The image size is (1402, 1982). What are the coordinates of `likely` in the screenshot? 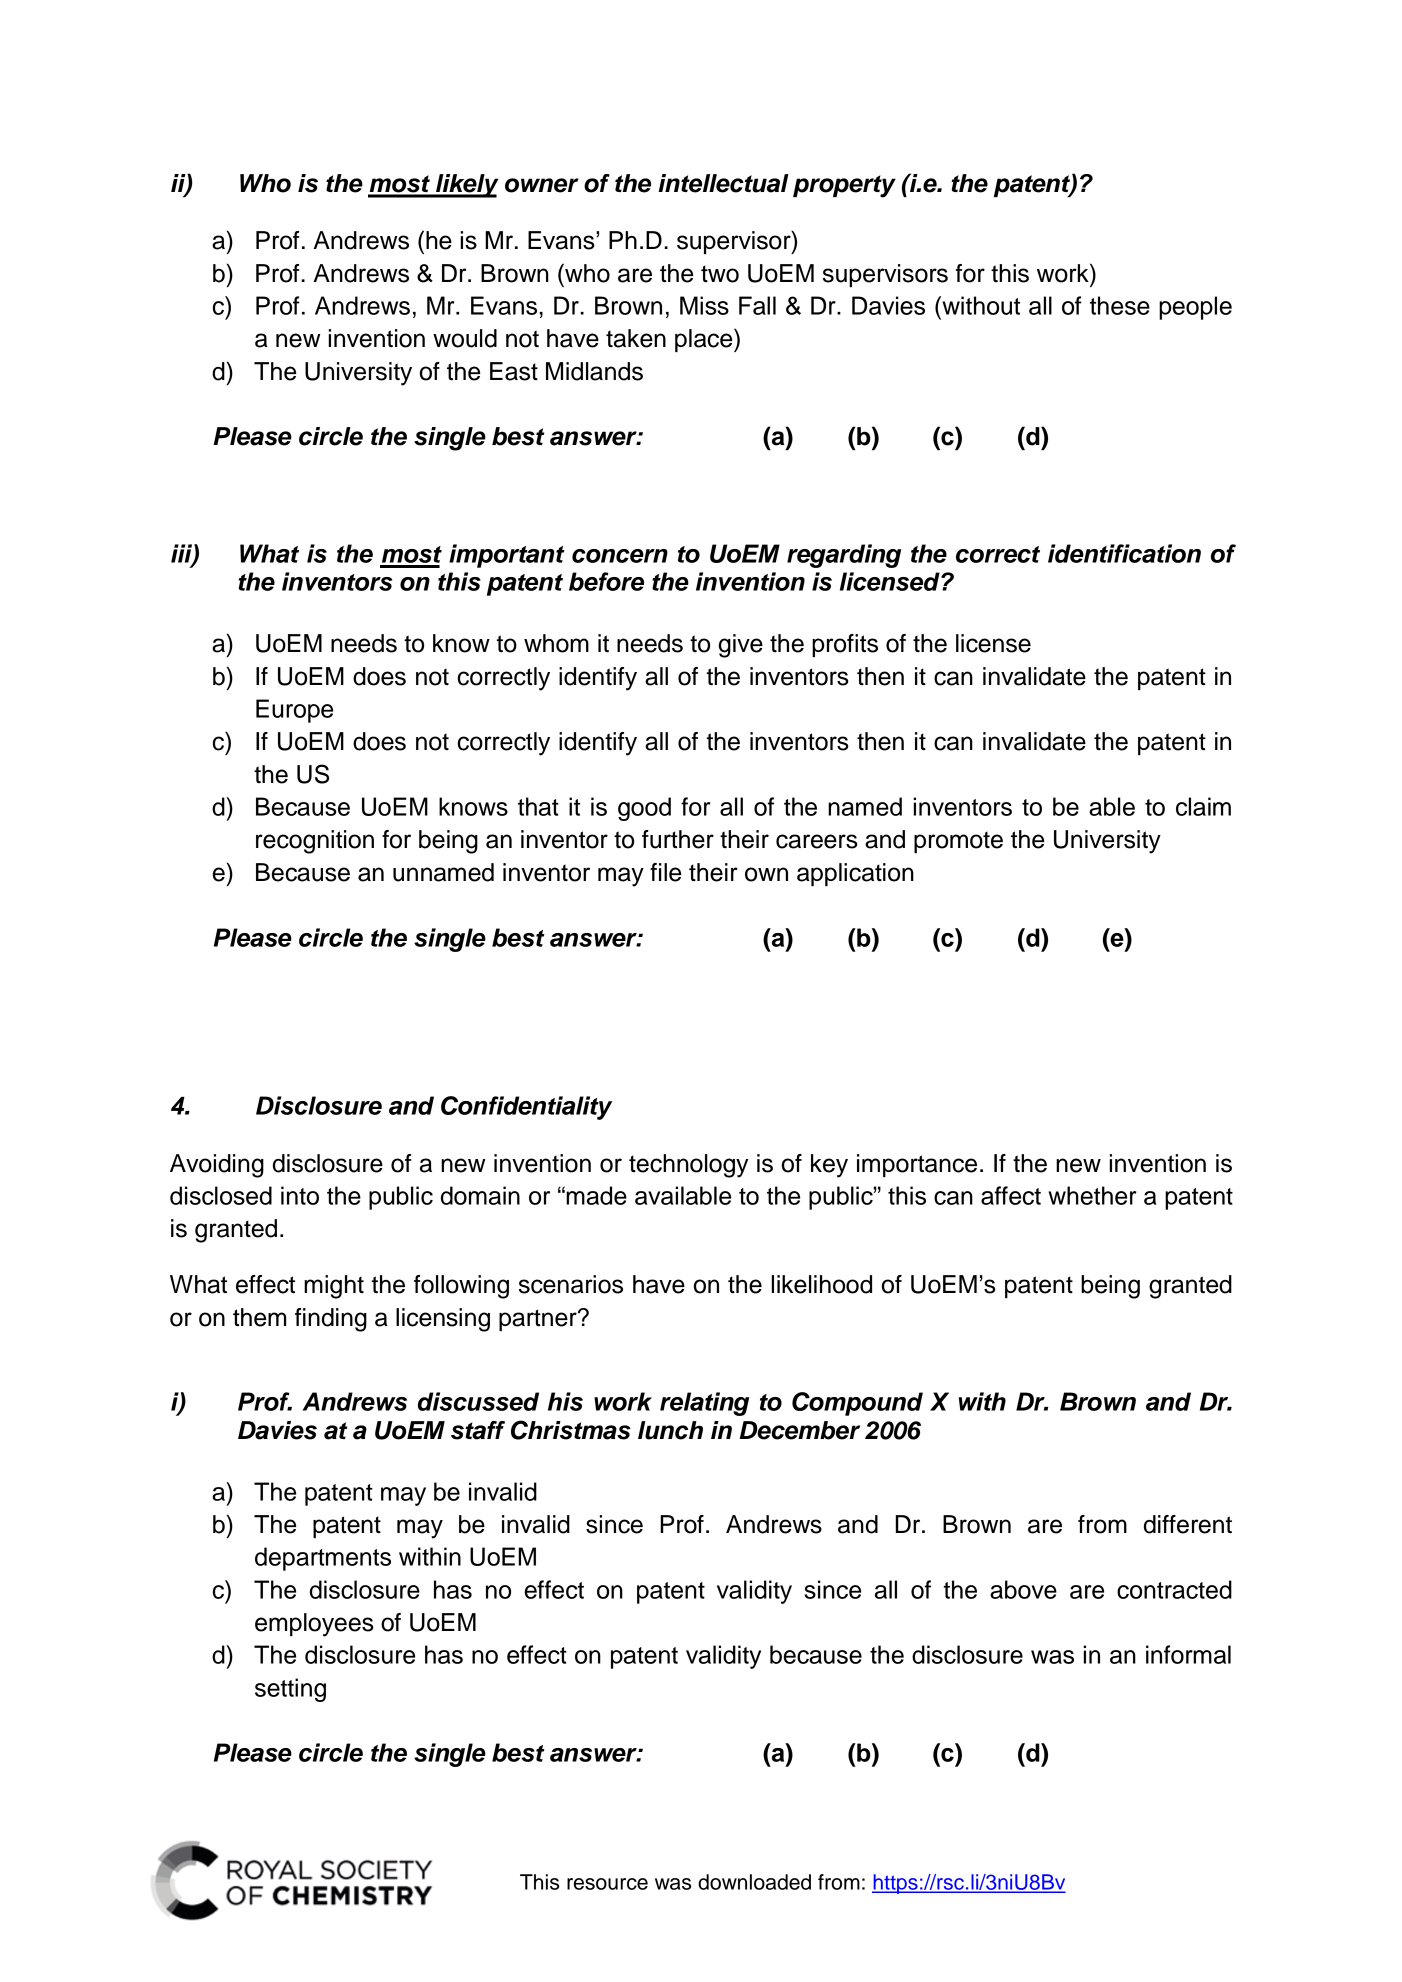 It's located at (466, 186).
